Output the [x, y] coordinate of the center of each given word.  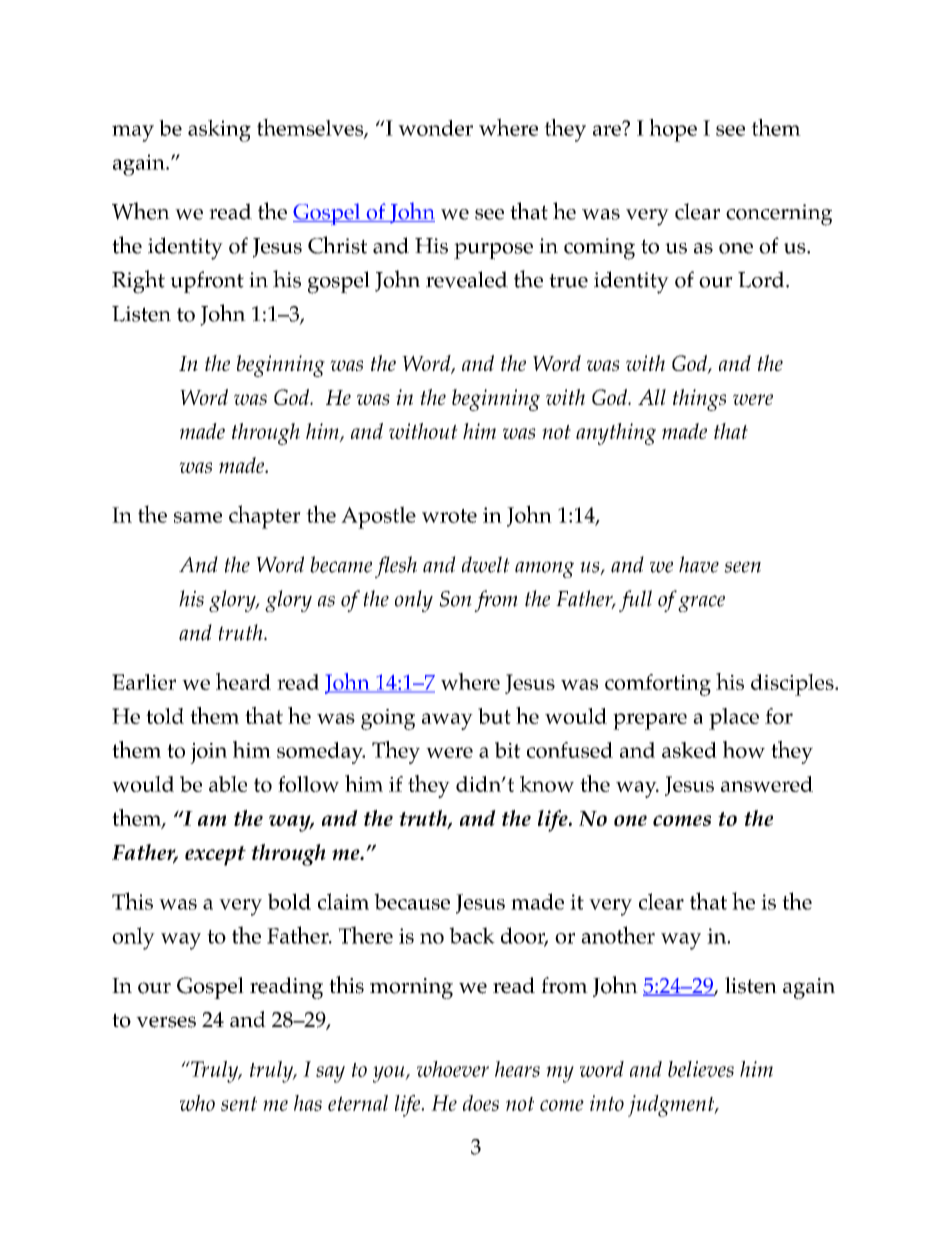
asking [219, 131]
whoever [453, 1069]
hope [673, 130]
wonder [435, 128]
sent [239, 1103]
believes [701, 1069]
